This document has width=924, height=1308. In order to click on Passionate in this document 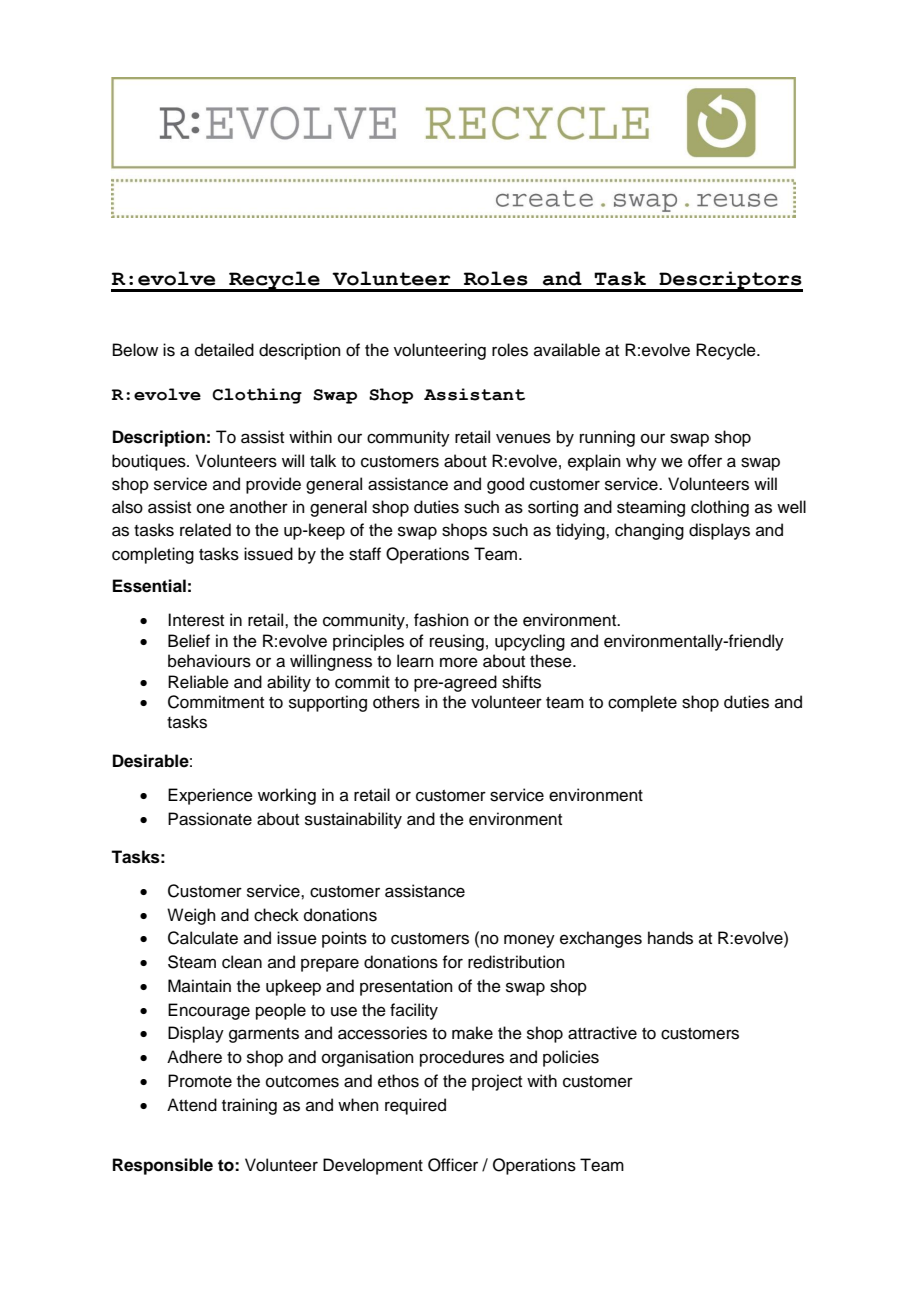, I will do `click(210, 819)`.
